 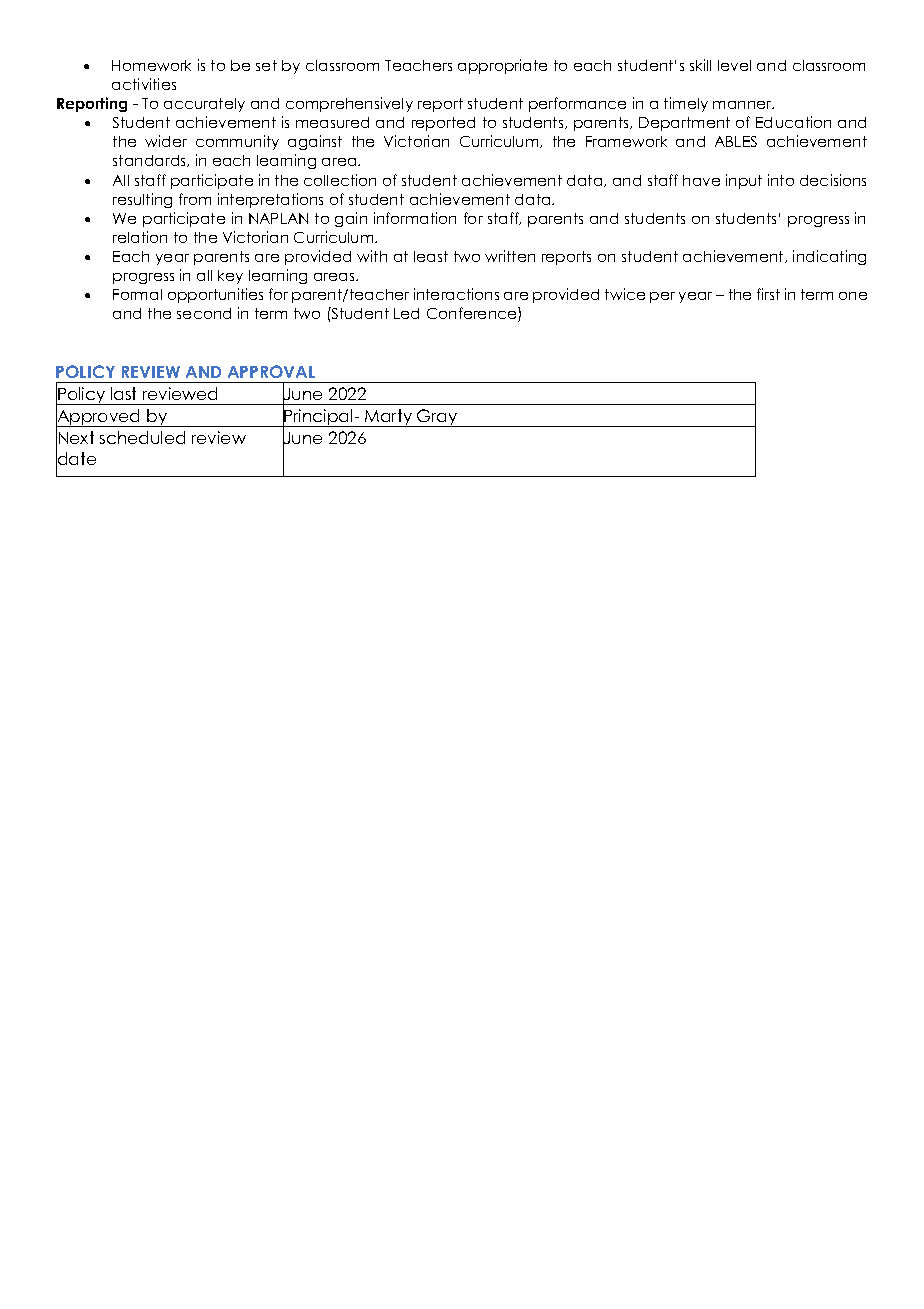 I want to click on indicating, so click(x=829, y=257).
